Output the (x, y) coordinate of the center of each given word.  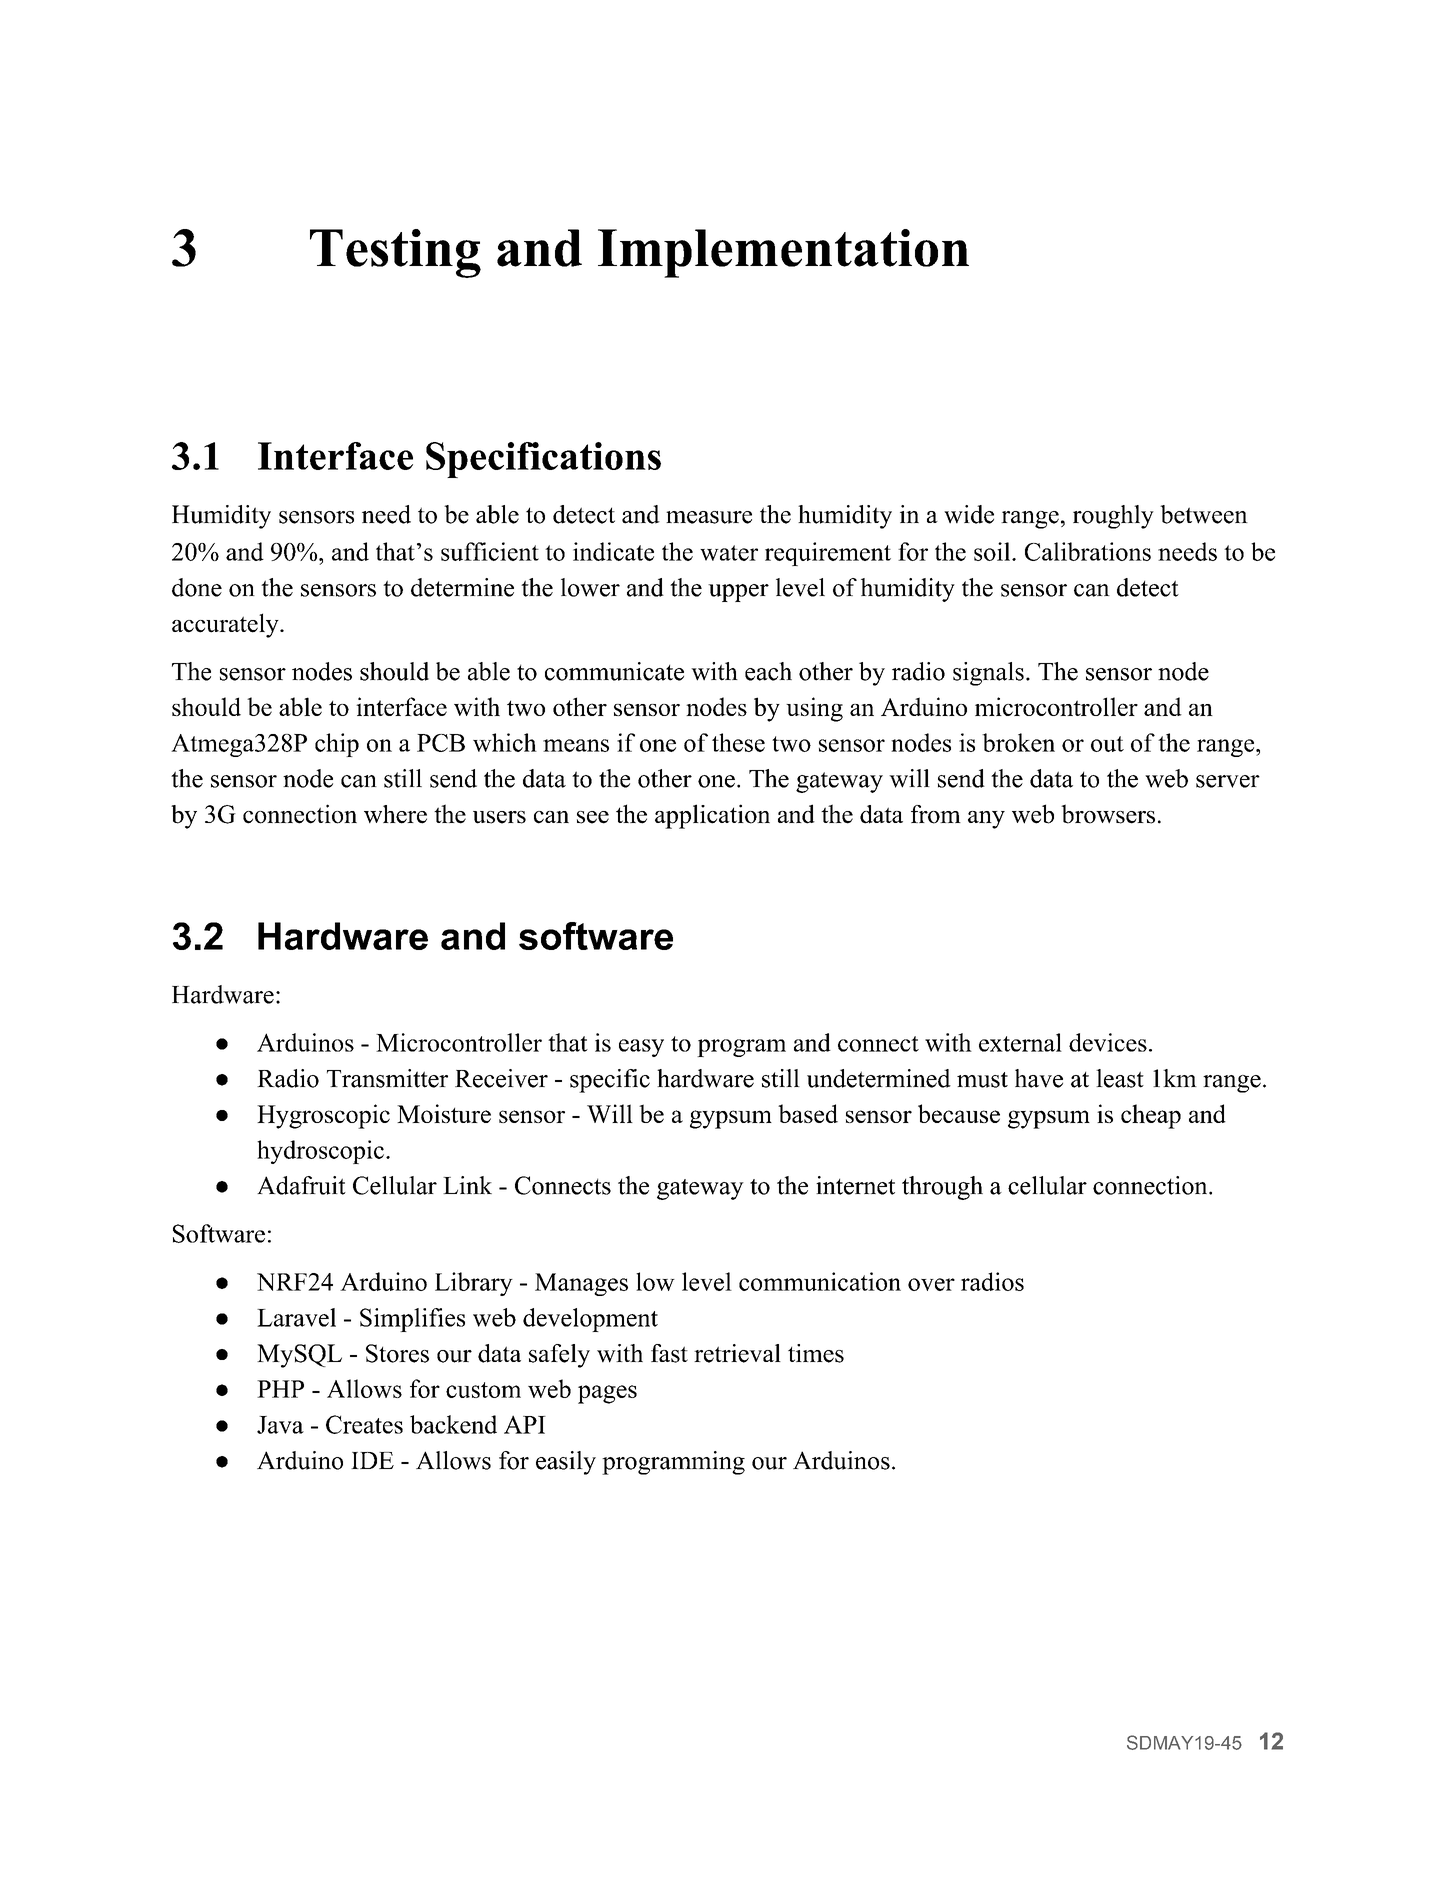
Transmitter (387, 1078)
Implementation (783, 253)
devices (1108, 1042)
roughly (1113, 517)
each (768, 671)
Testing (395, 253)
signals (988, 674)
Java (280, 1425)
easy (641, 1048)
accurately (226, 625)
